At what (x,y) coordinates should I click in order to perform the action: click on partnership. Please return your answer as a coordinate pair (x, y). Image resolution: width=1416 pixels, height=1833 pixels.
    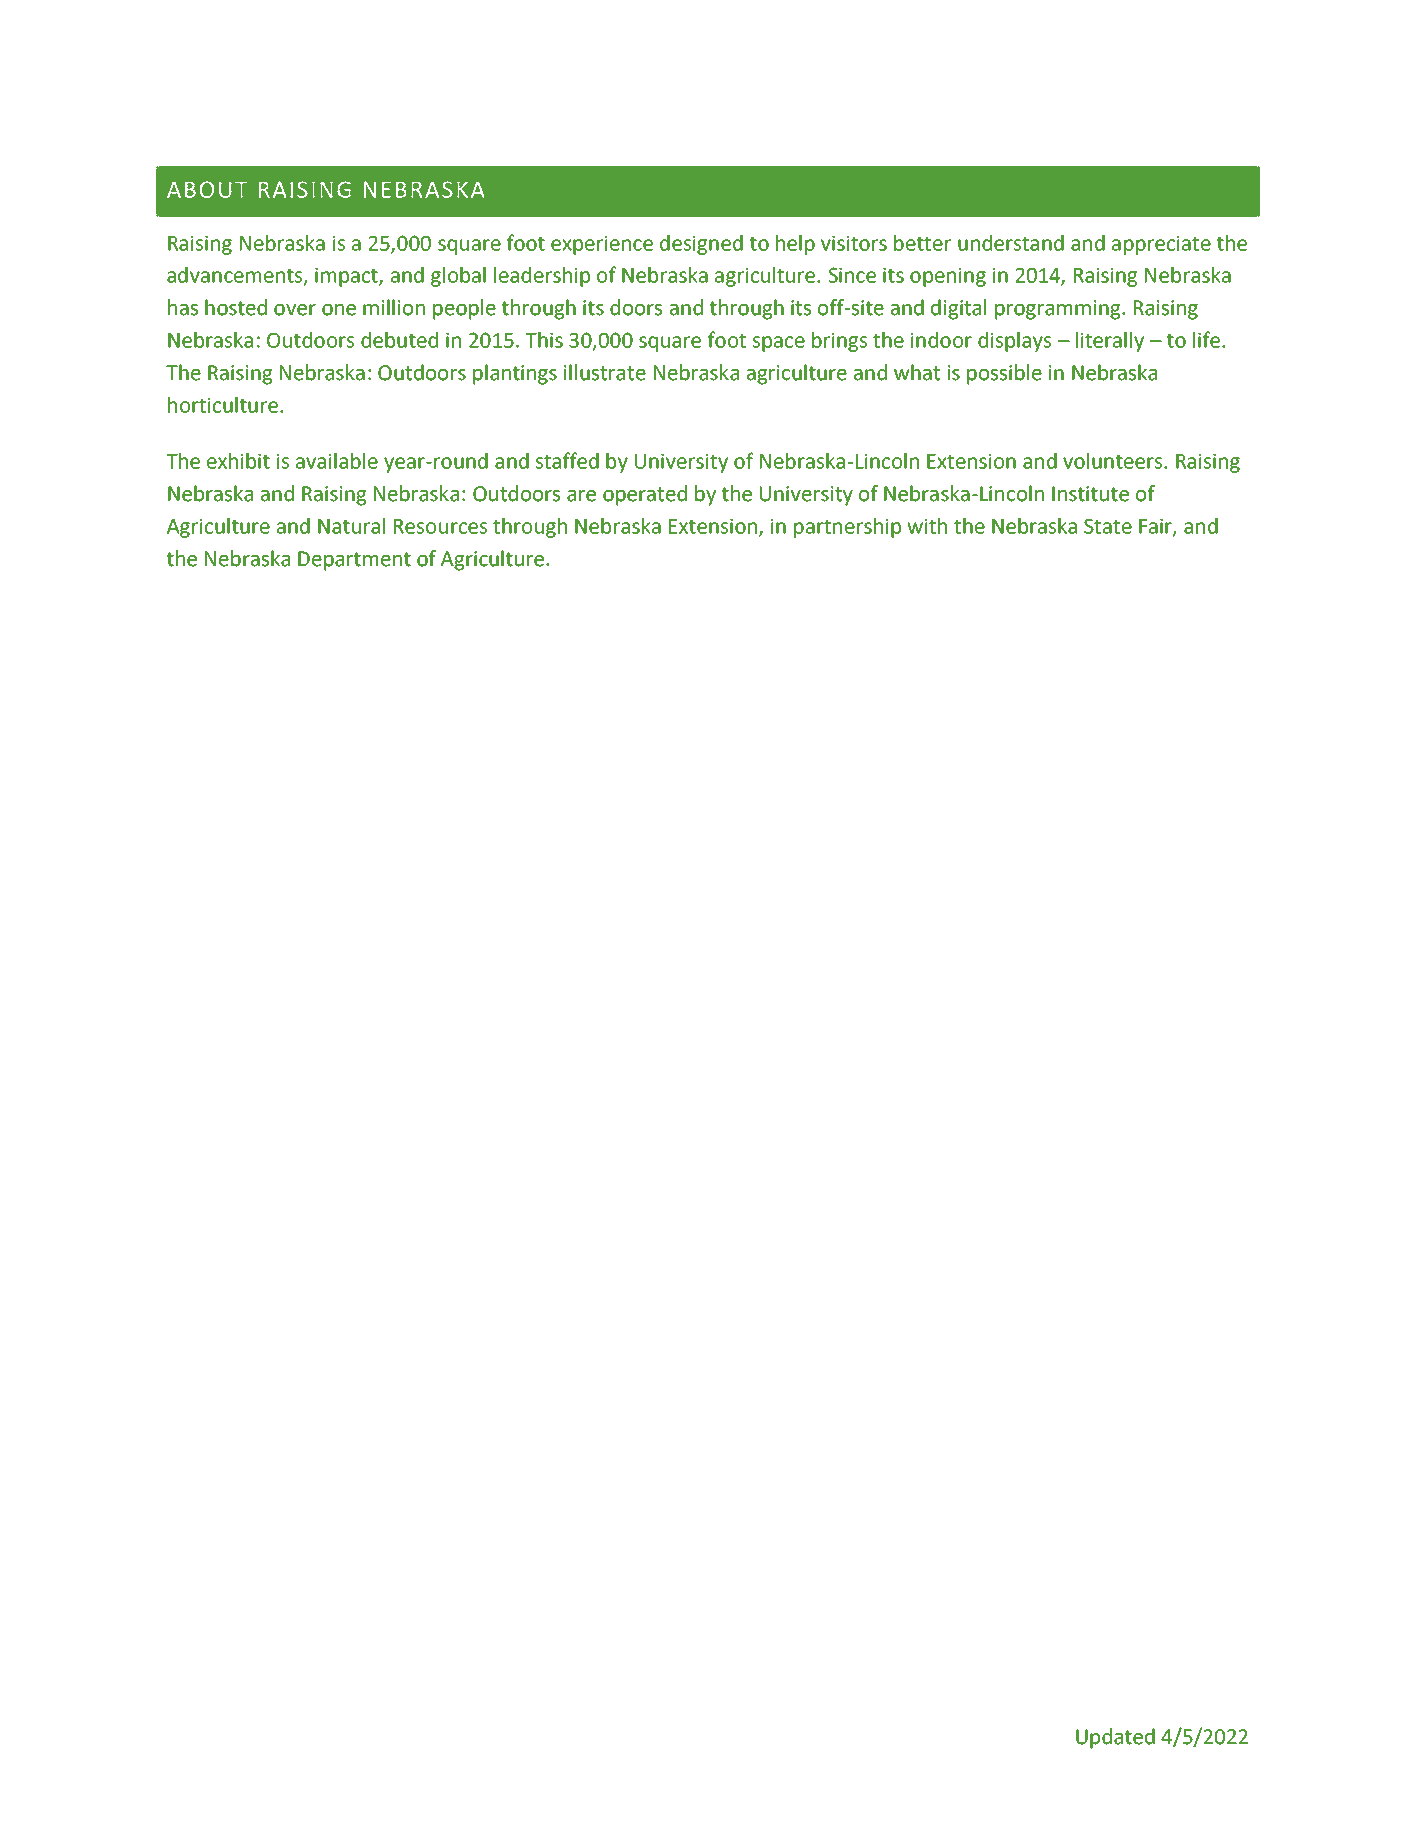
    Looking at the image, I should click on (847, 528).
